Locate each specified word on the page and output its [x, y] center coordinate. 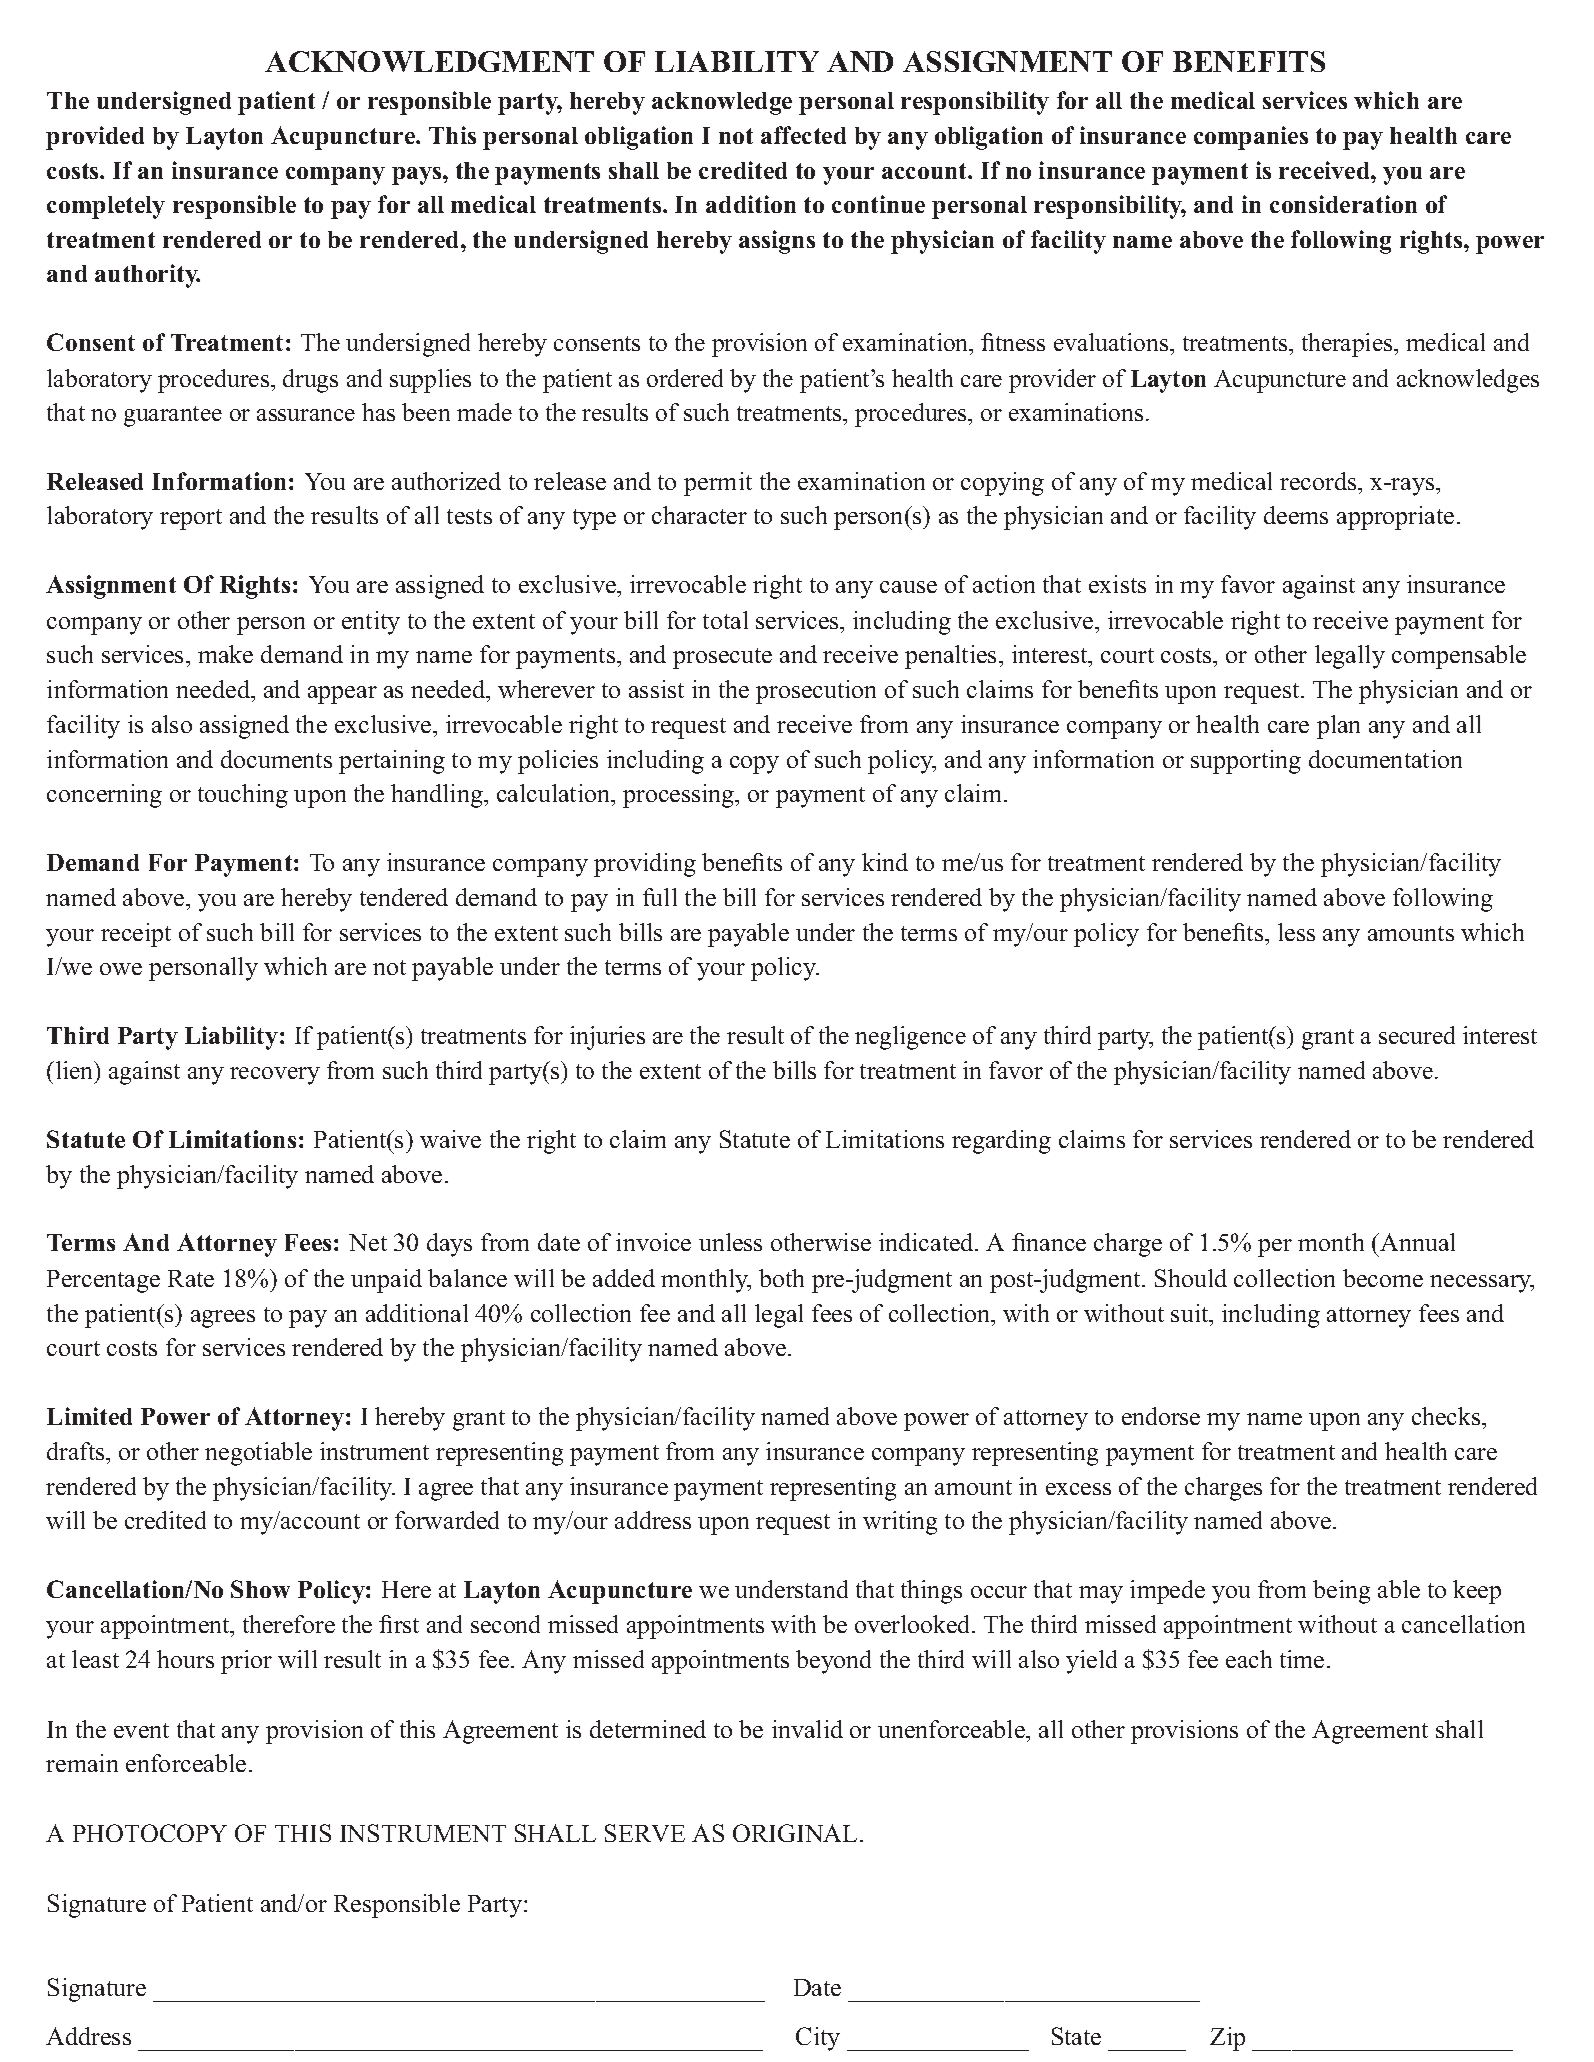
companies [1251, 138]
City [818, 2039]
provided [95, 138]
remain [82, 1763]
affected [803, 135]
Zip [1227, 2039]
